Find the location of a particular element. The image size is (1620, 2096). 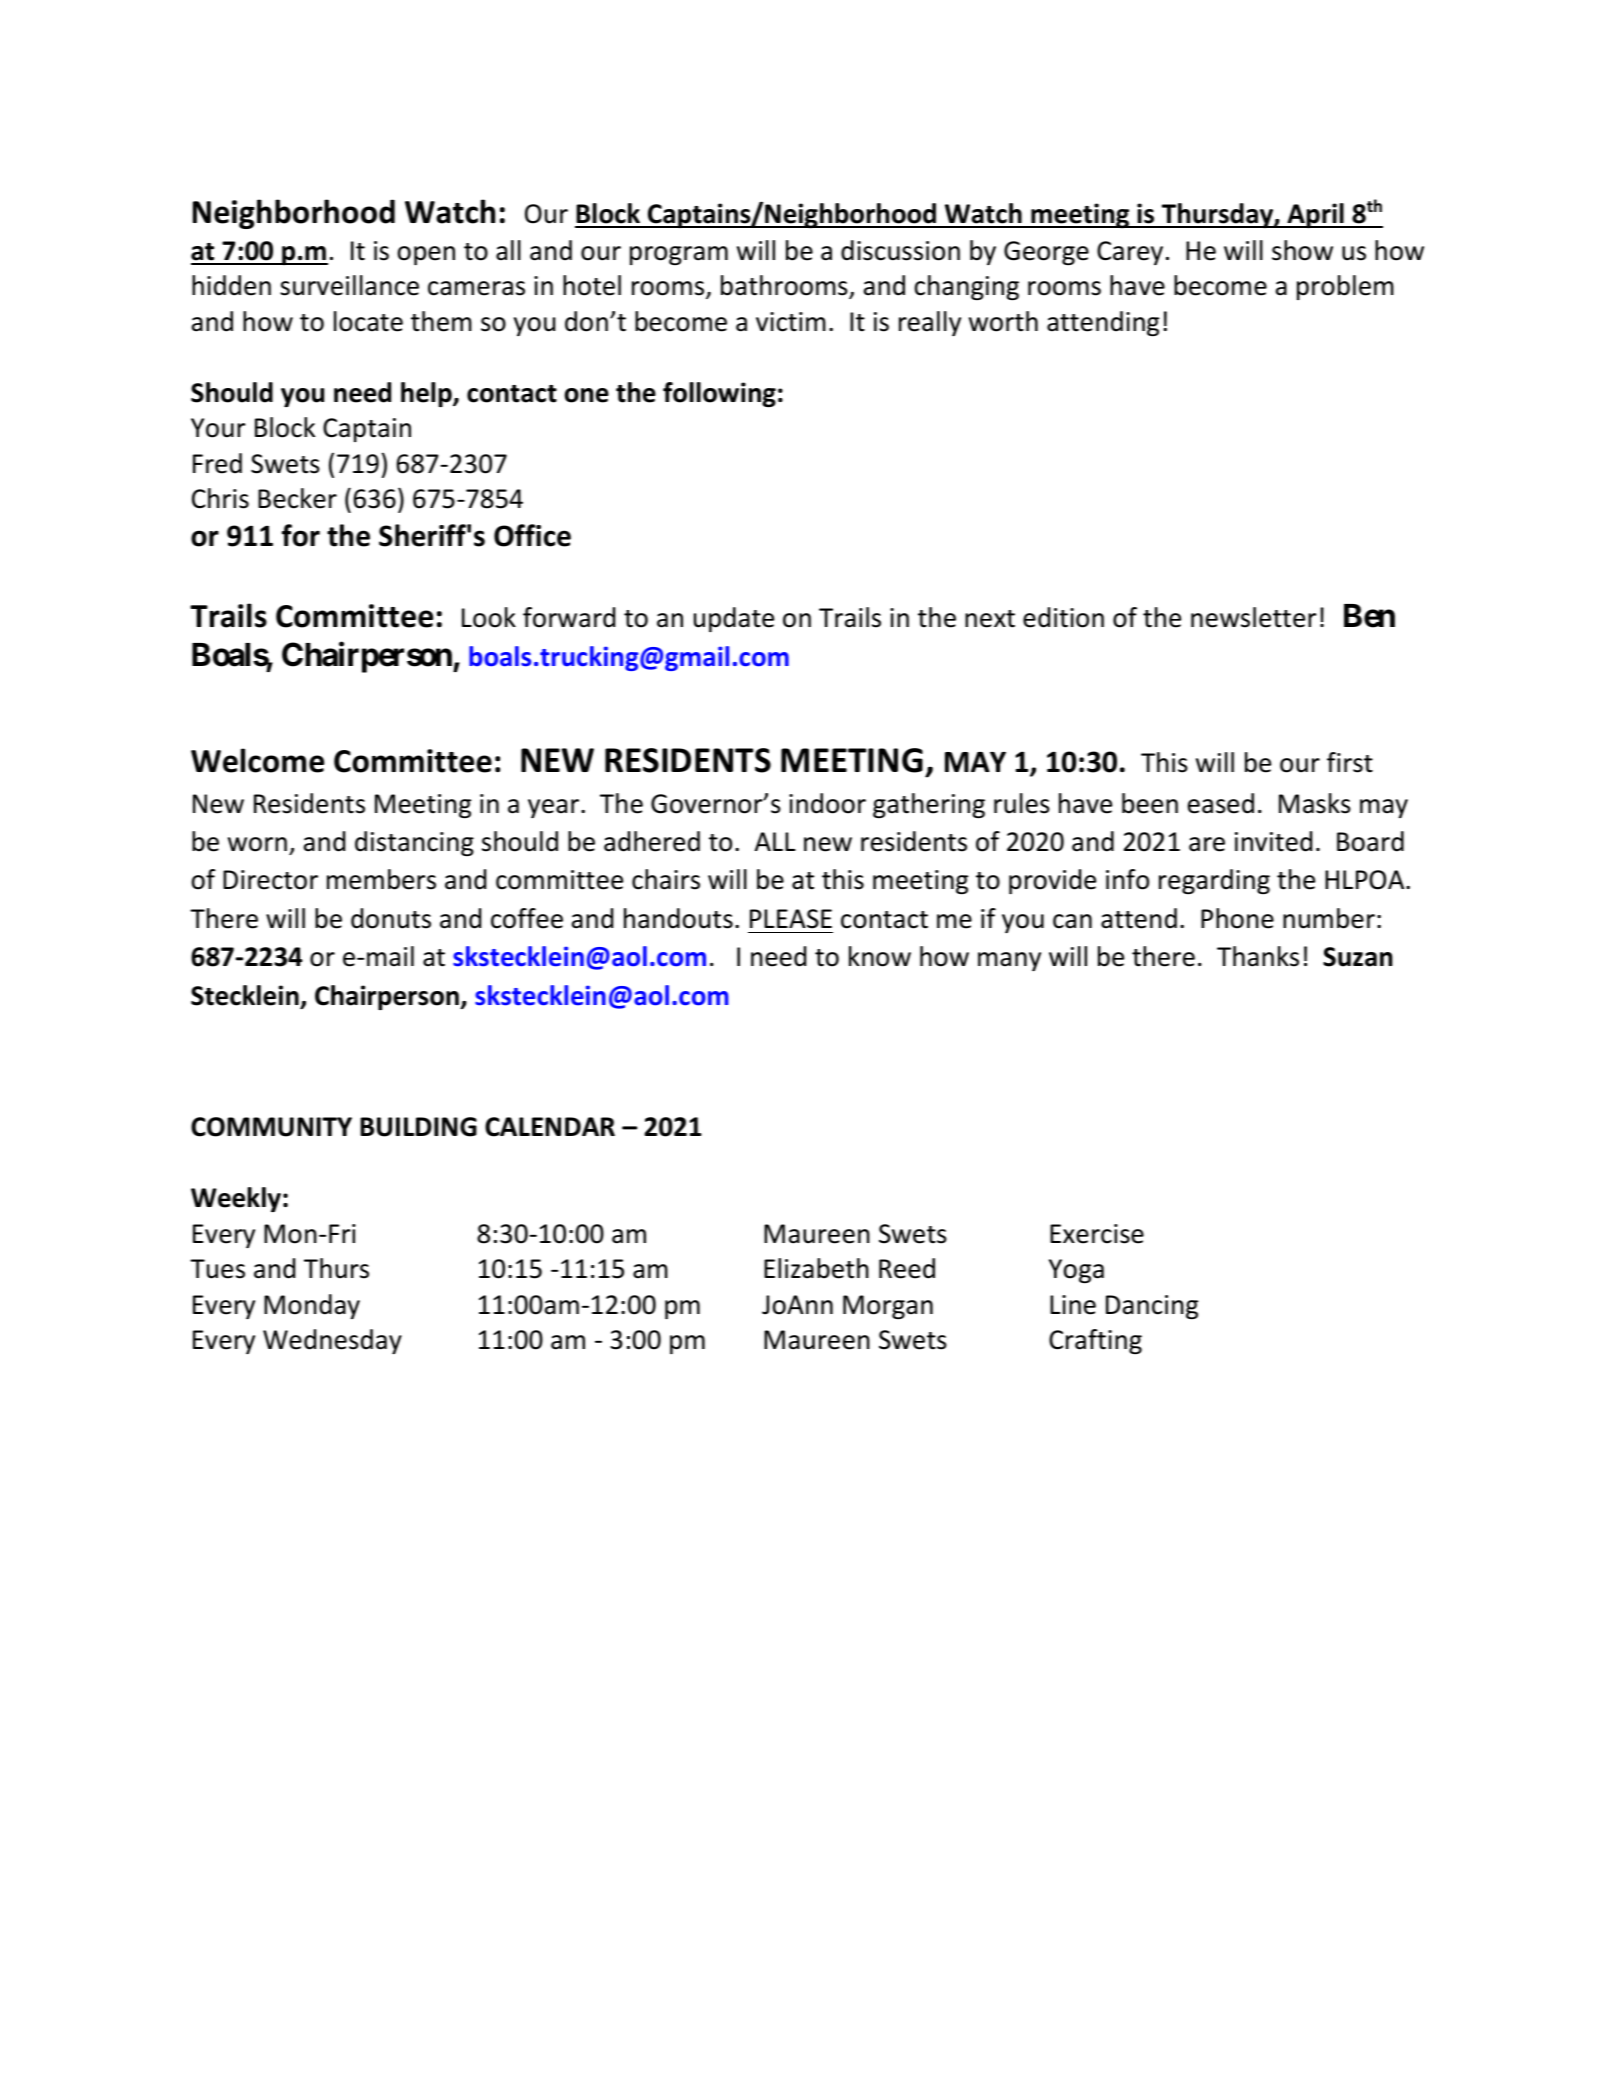

open is located at coordinates (426, 255).
